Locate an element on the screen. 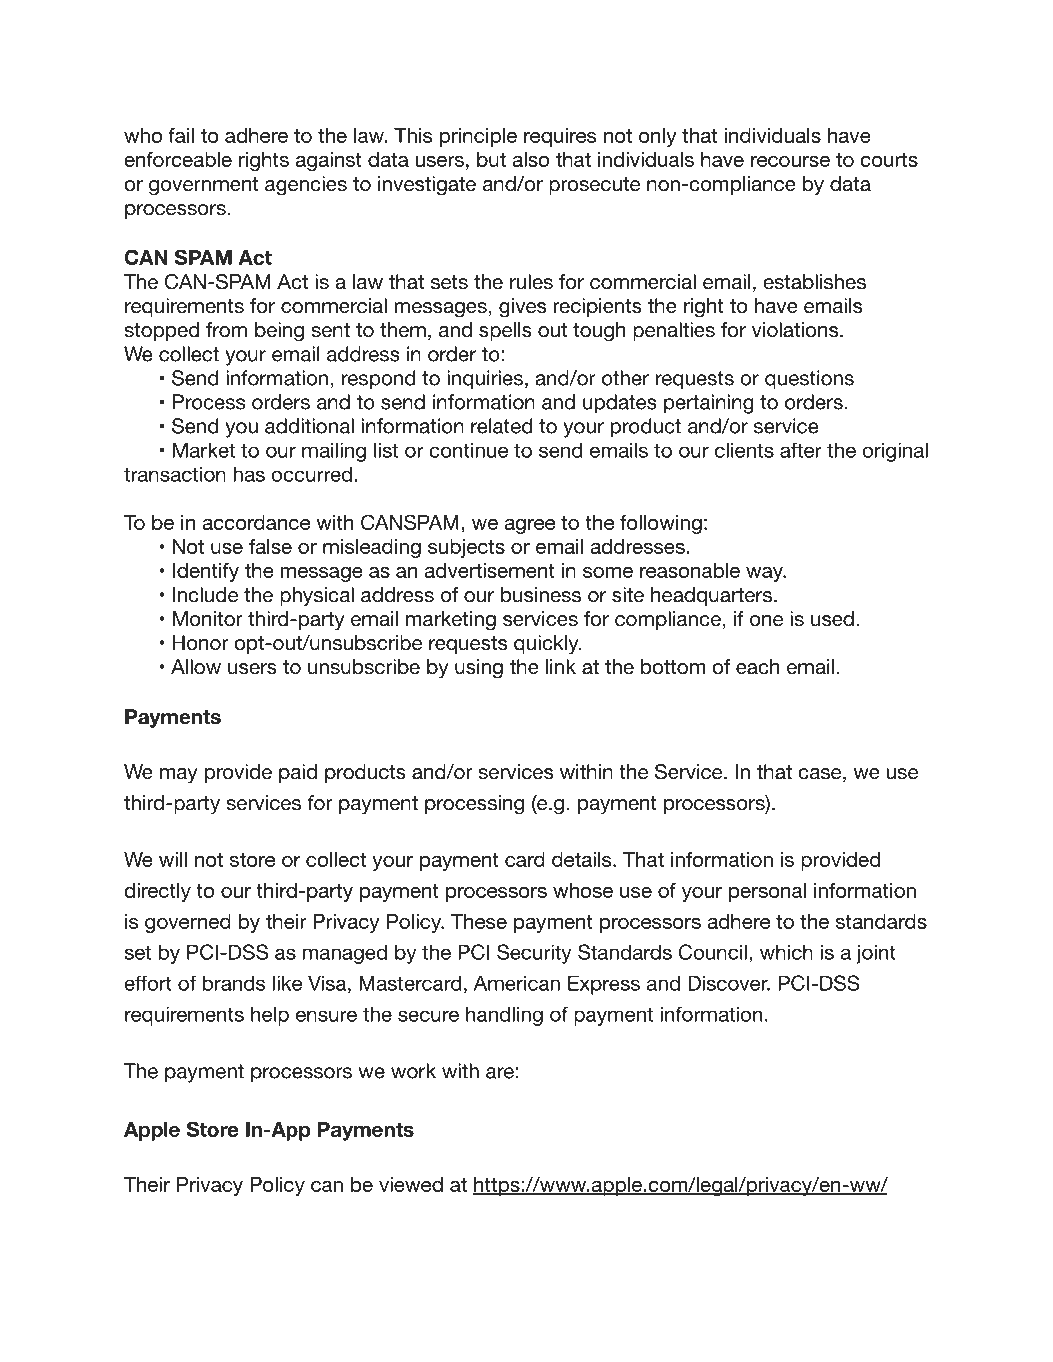  viewed is located at coordinates (411, 1184).
